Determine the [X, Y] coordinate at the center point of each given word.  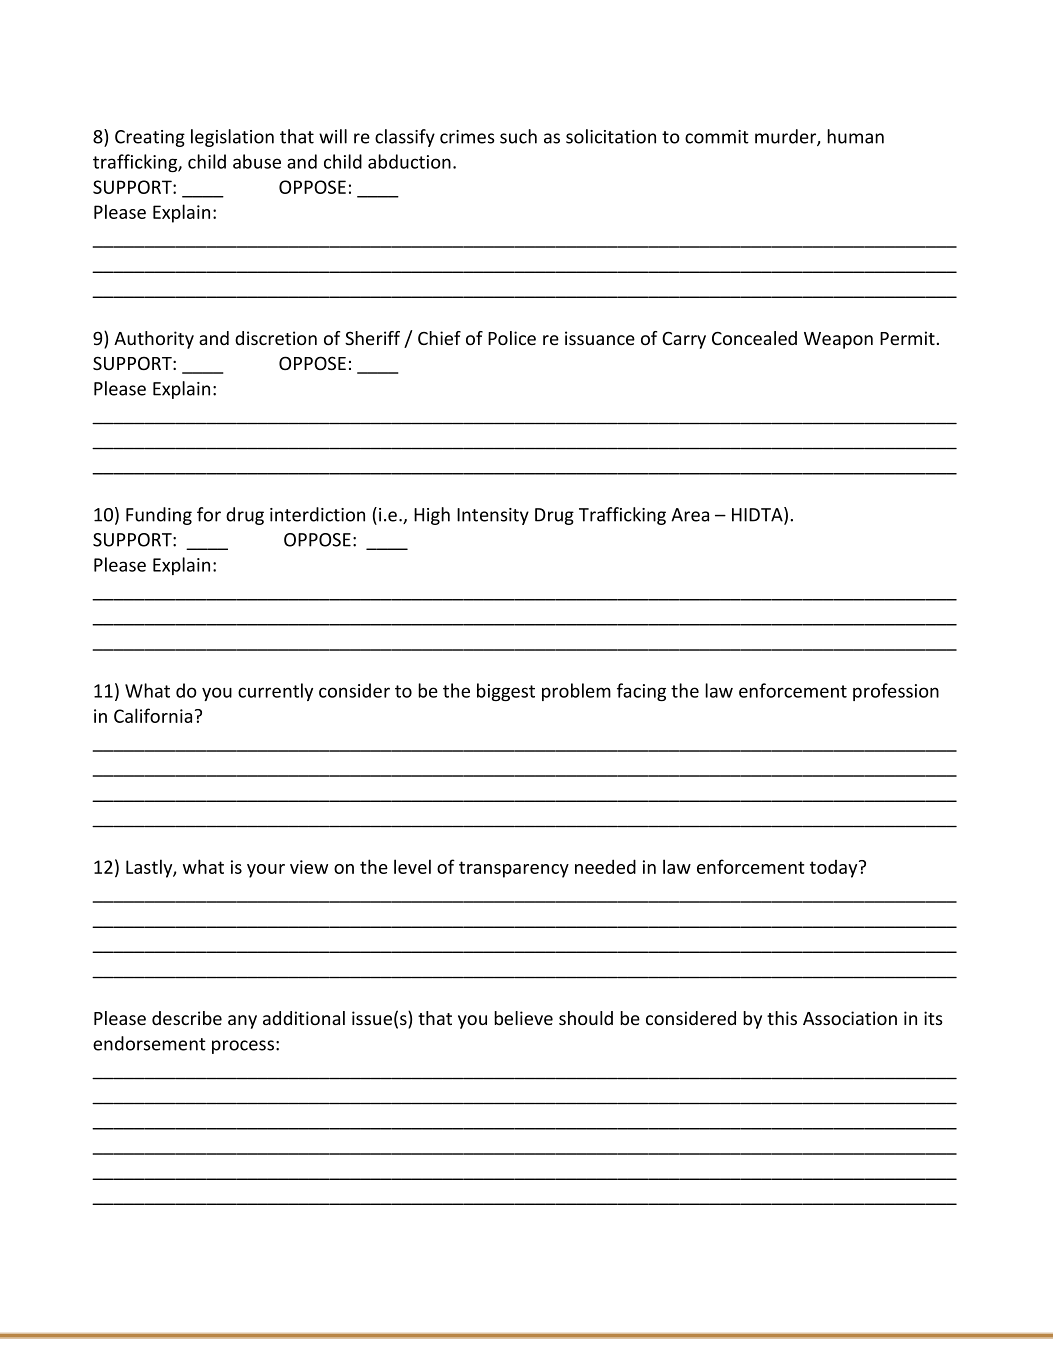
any [242, 1022]
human [855, 136]
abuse [257, 161]
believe [523, 1018]
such [518, 136]
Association [850, 1018]
